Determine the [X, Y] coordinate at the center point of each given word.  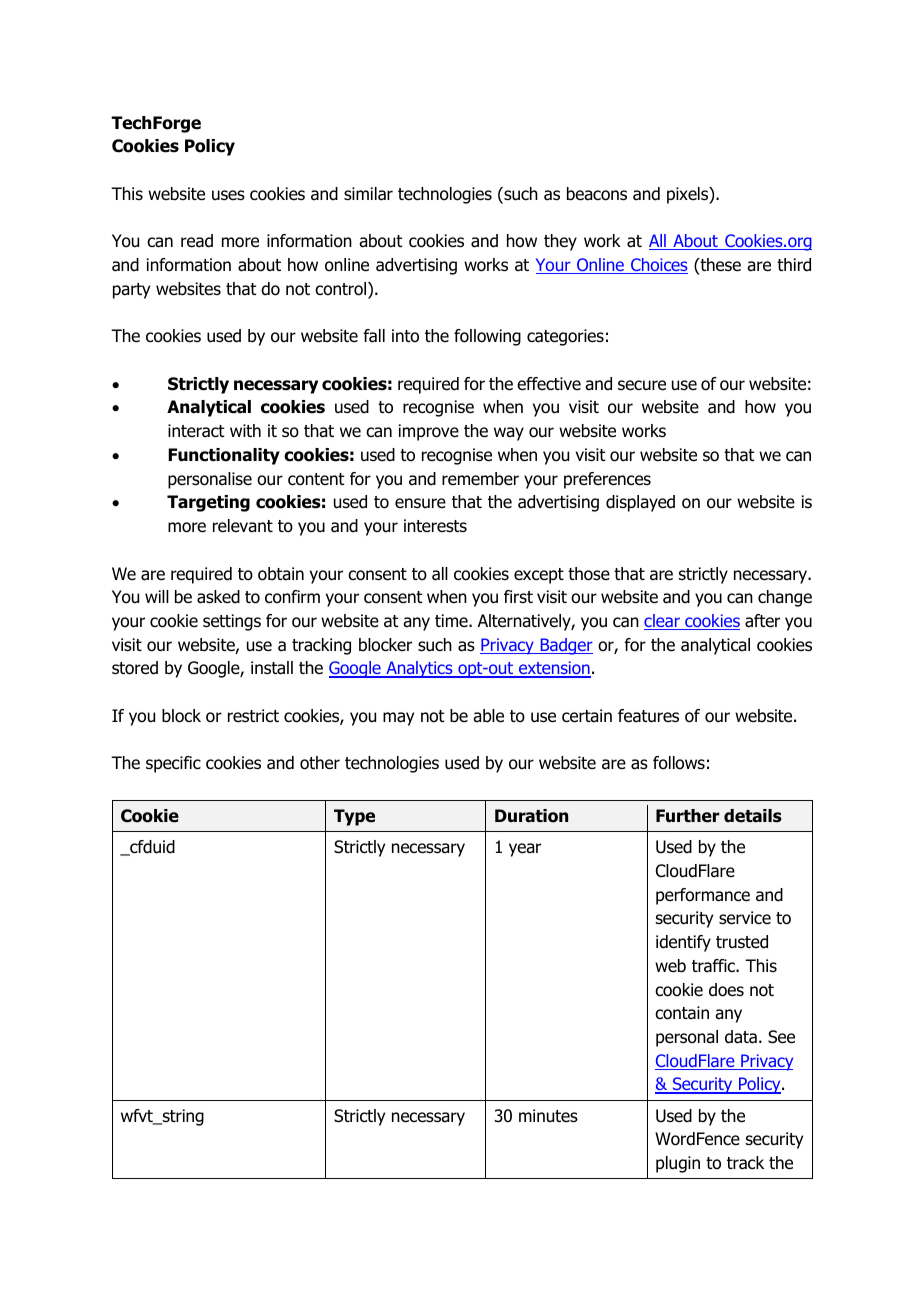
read [197, 241]
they [560, 242]
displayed [640, 503]
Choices [658, 266]
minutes [548, 1116]
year [525, 850]
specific [173, 764]
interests [435, 526]
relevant [243, 526]
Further [687, 816]
